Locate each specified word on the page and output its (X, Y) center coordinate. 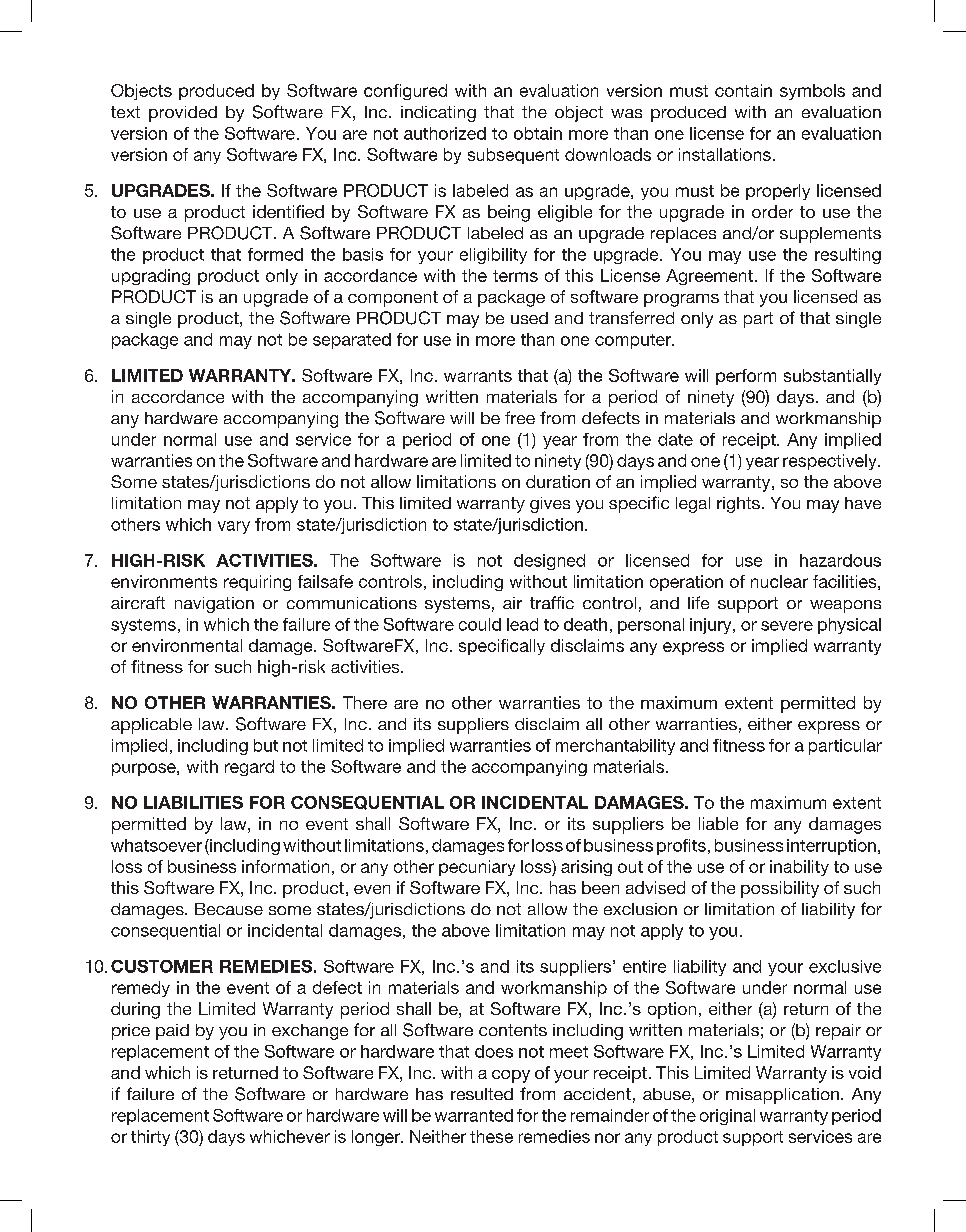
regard (249, 768)
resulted (482, 1094)
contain (743, 90)
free (520, 417)
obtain (538, 133)
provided (183, 114)
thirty (150, 1138)
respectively (831, 462)
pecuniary (477, 868)
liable (718, 823)
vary (234, 527)
